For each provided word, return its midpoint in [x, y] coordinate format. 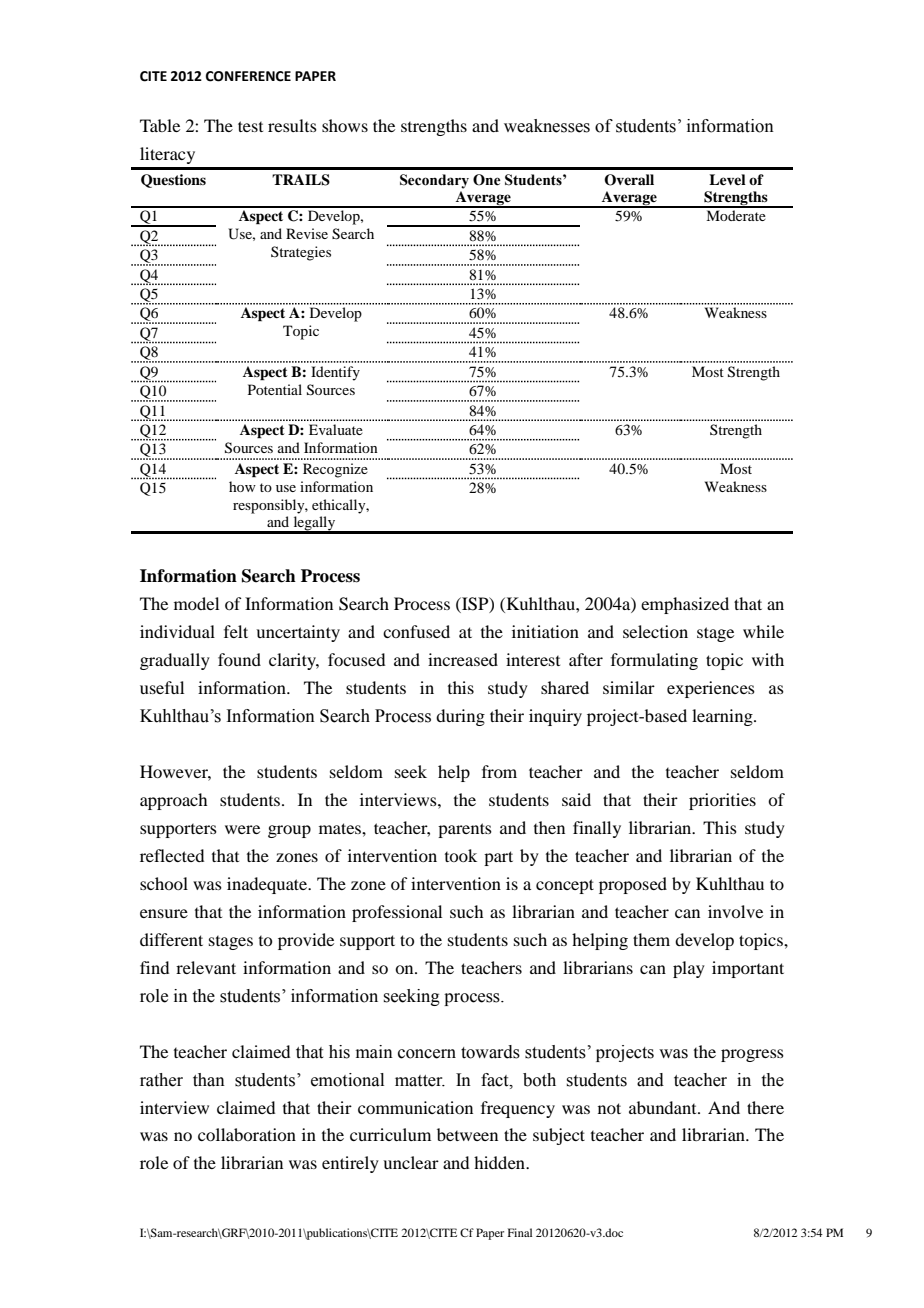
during [460, 717]
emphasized [685, 605]
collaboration [247, 1134]
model [196, 603]
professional [397, 913]
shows [345, 125]
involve [735, 911]
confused [416, 631]
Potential [275, 389]
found [239, 659]
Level [727, 179]
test [250, 126]
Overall [629, 180]
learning [723, 717]
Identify [335, 373]
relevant [206, 967]
